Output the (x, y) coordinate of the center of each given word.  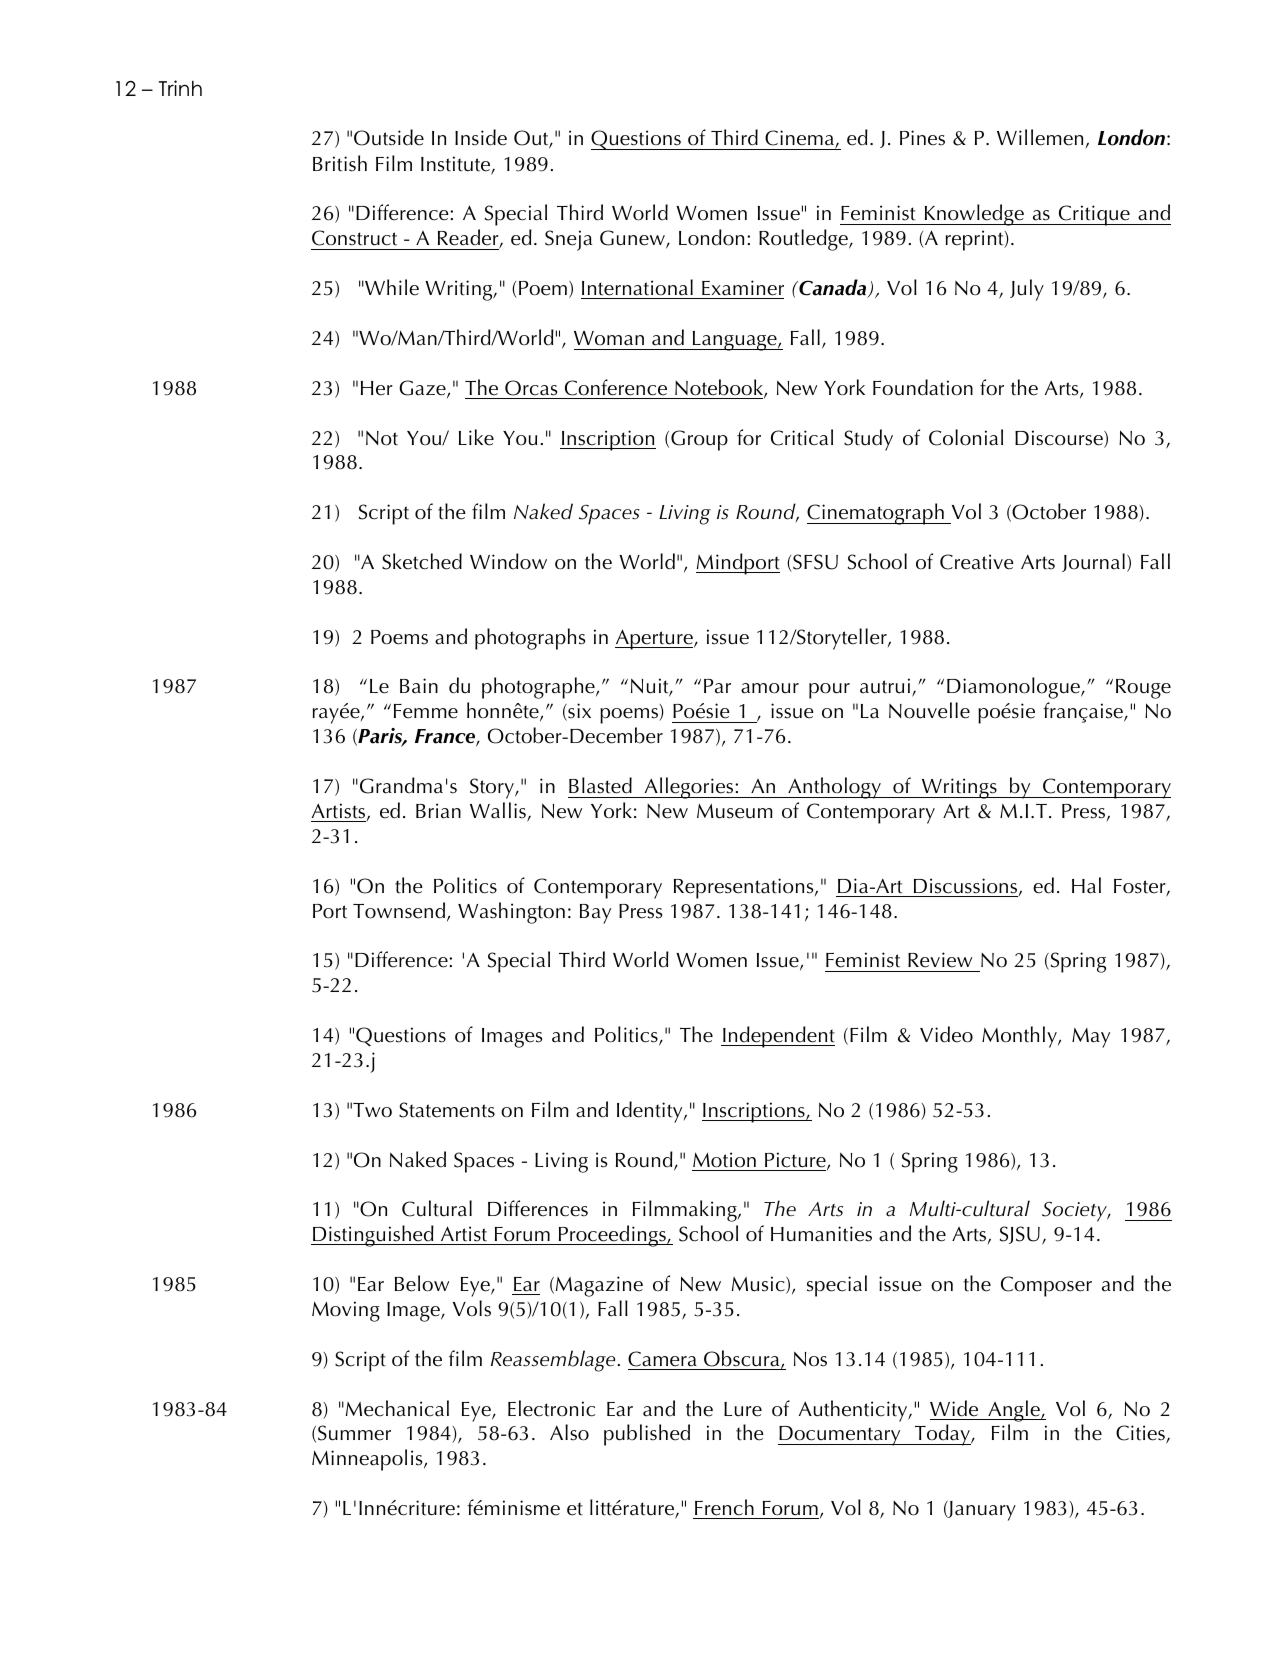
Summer (354, 1433)
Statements (447, 1110)
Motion (724, 1160)
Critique (1094, 215)
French (724, 1507)
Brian (438, 811)
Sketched (422, 561)
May (1091, 1038)
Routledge (804, 240)
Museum (735, 811)
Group (699, 440)
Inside (481, 137)
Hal (1086, 885)
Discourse (1060, 439)
